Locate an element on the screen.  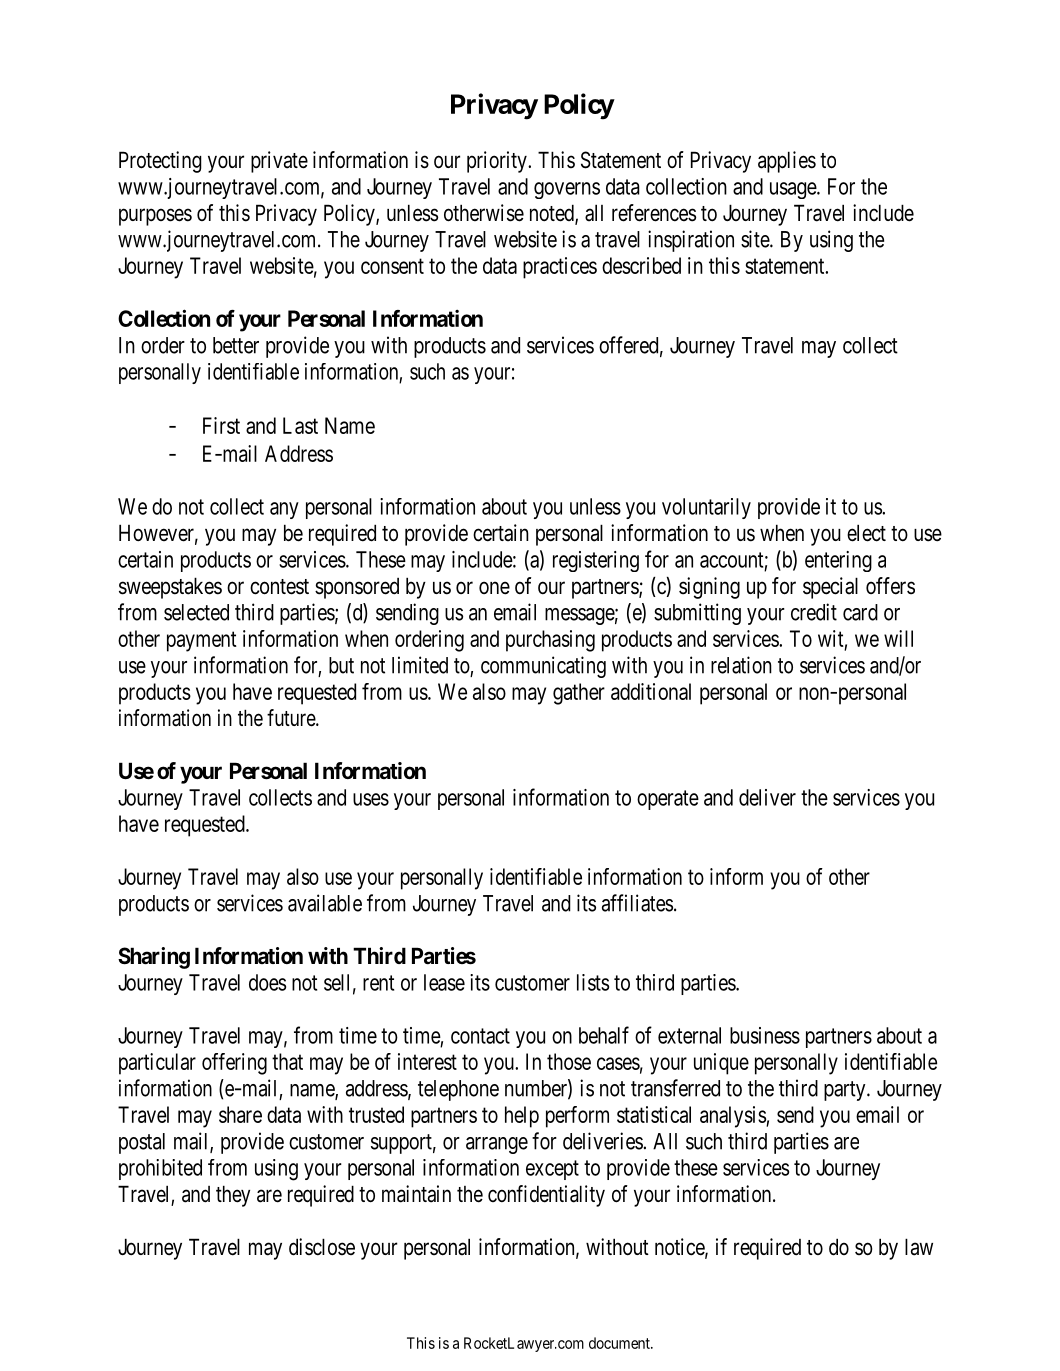
disclose is located at coordinates (322, 1247).
